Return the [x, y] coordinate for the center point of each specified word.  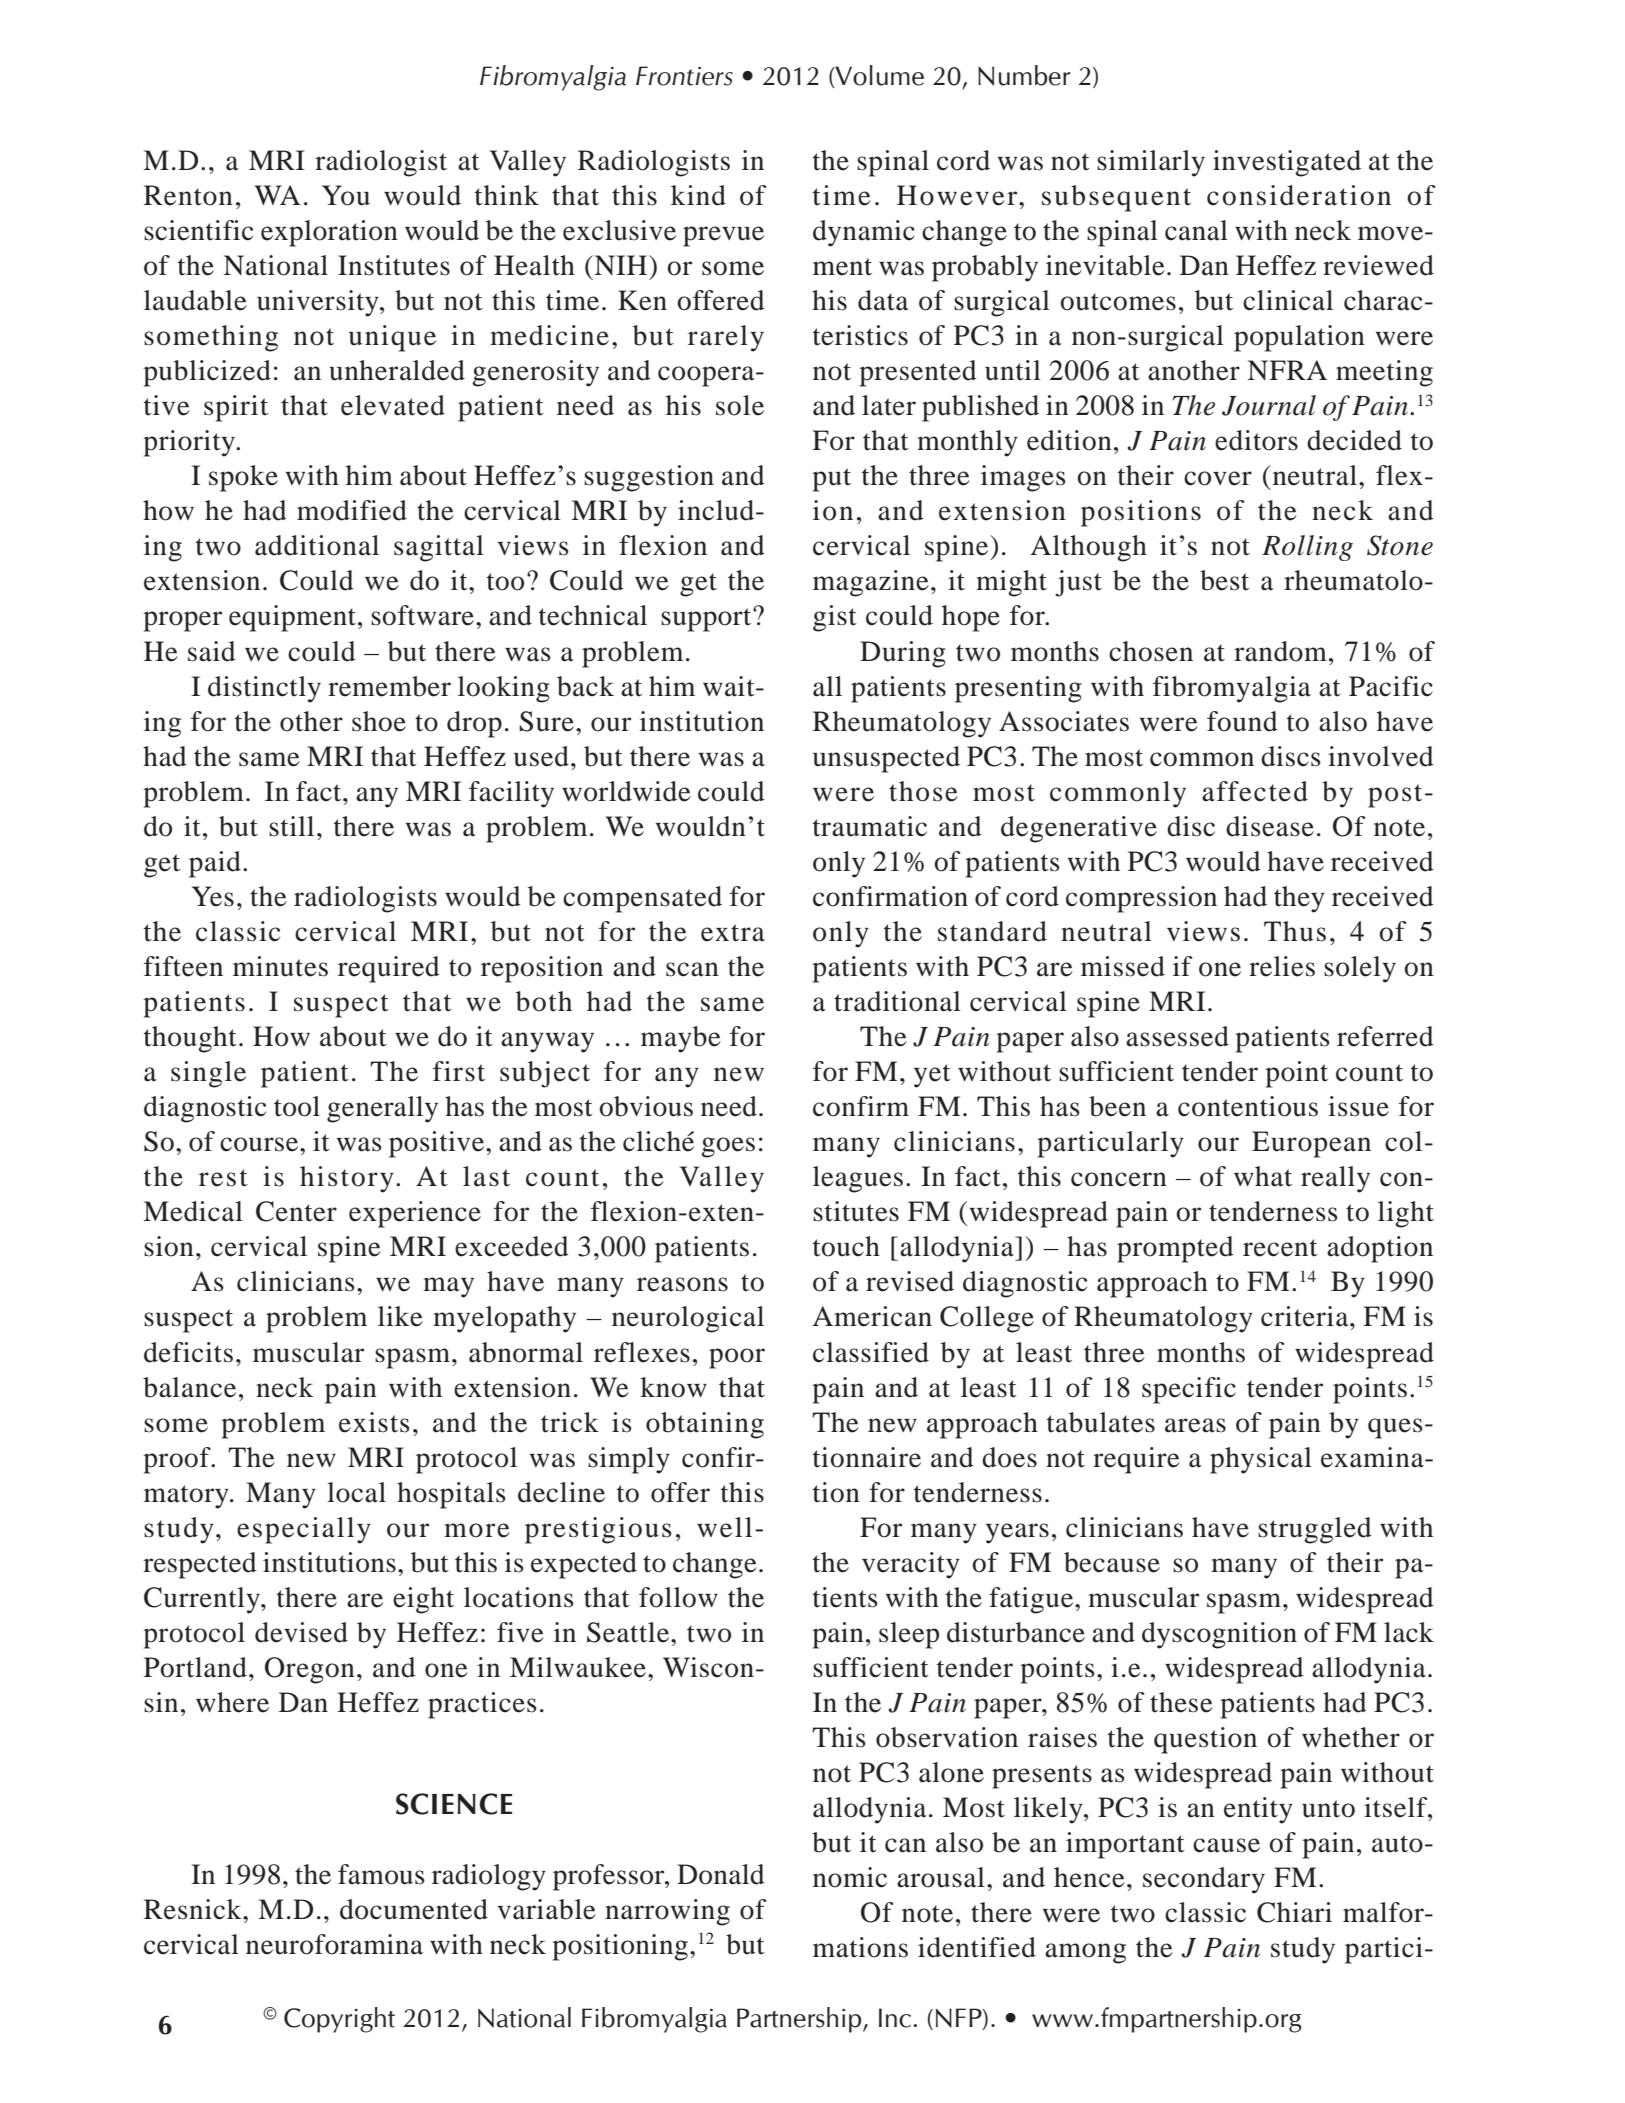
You [346, 195]
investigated [1287, 163]
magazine [871, 583]
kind [698, 195]
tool [297, 1106]
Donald [721, 1874]
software [422, 615]
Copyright [339, 2020]
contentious [1248, 1106]
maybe [681, 1039]
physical [1261, 1460]
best [1224, 580]
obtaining [705, 1425]
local [356, 1492]
